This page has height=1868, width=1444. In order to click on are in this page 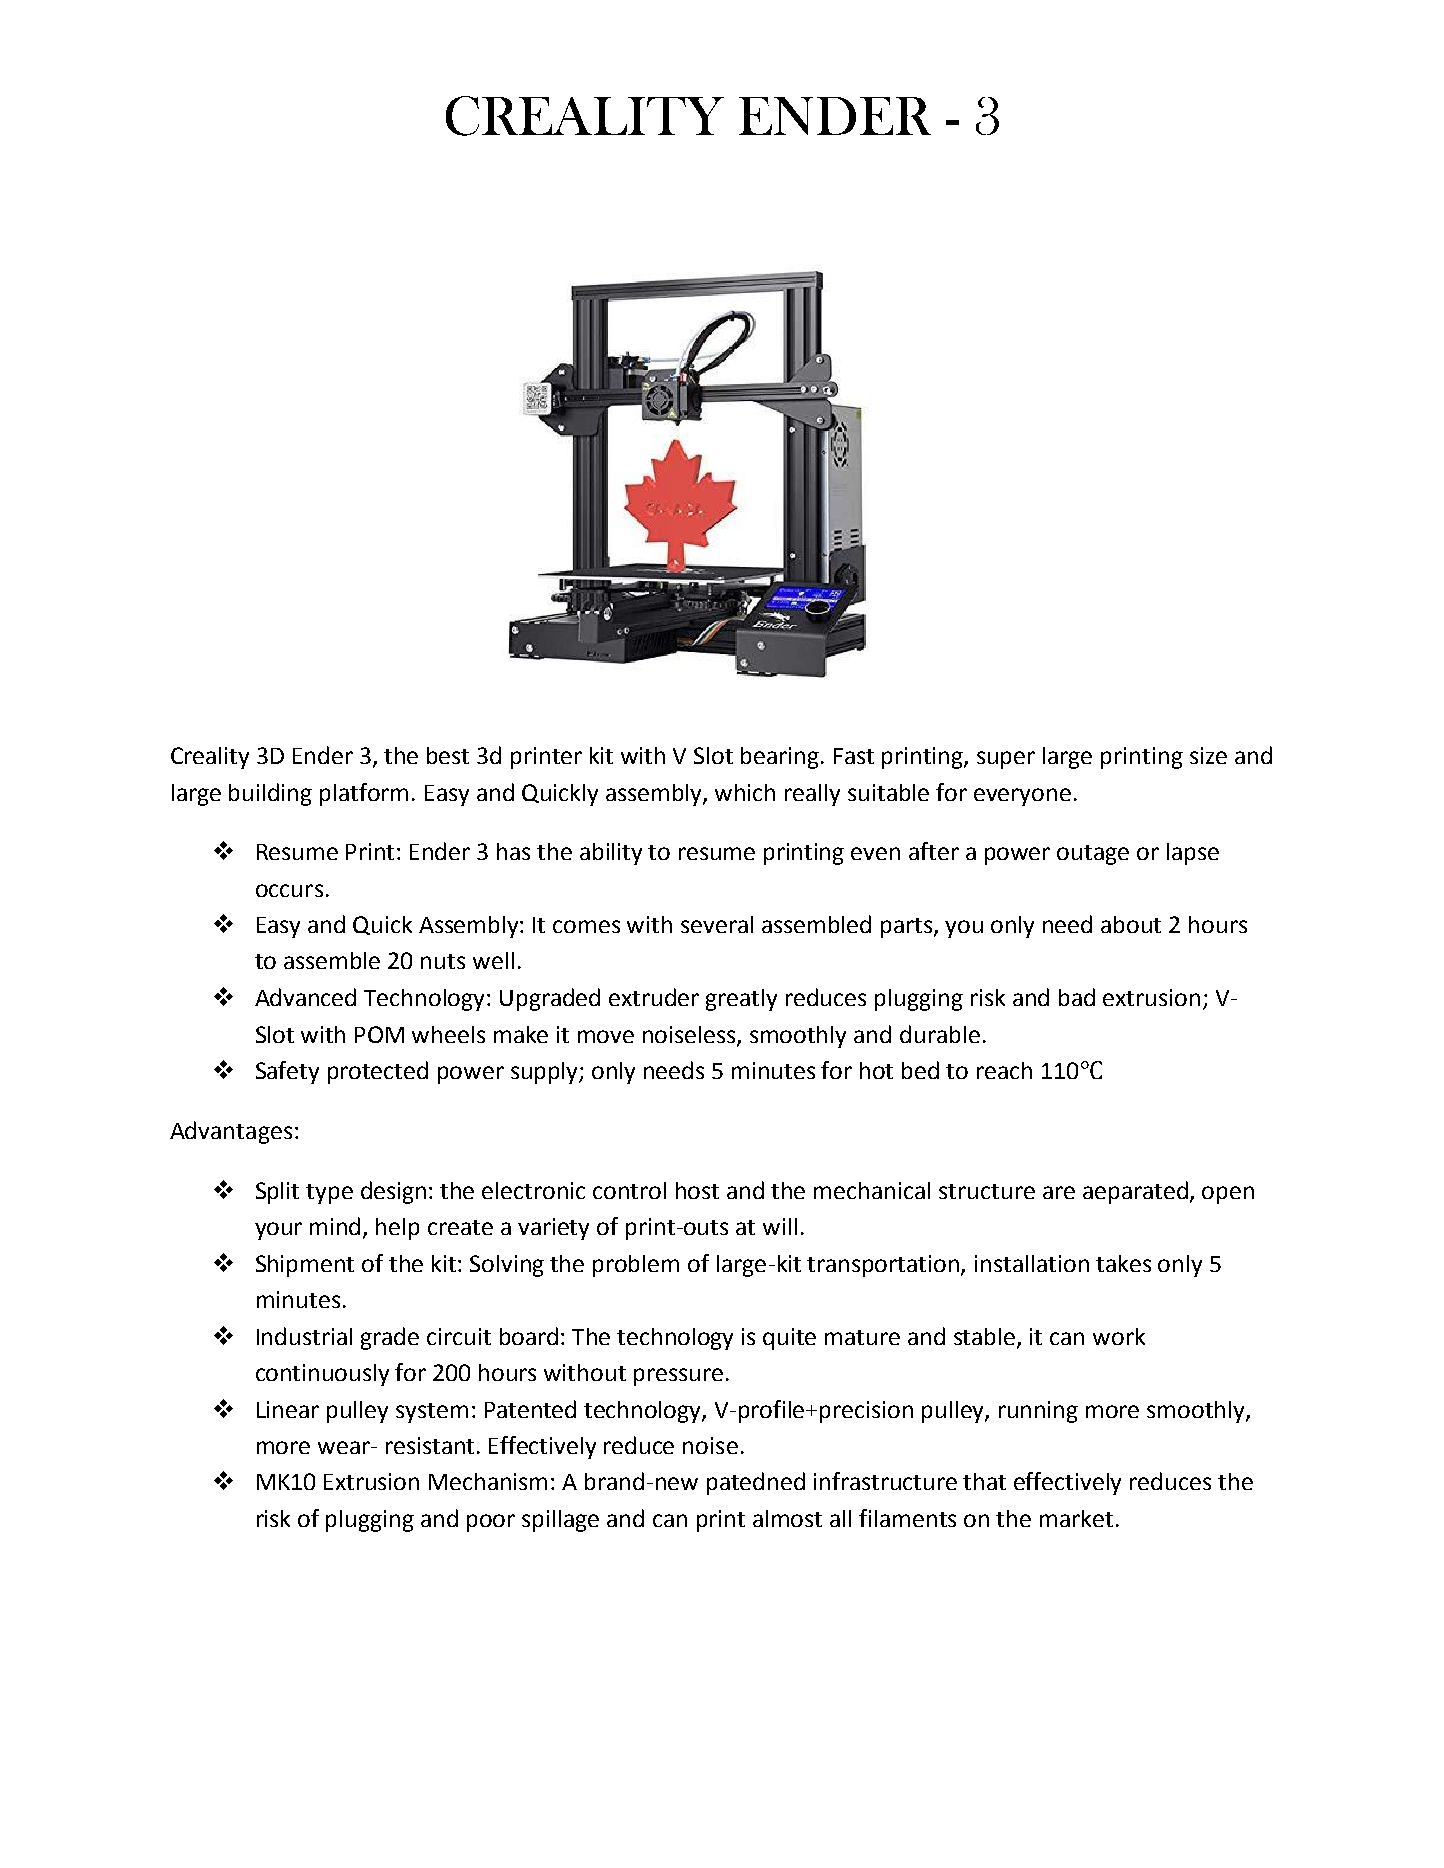, I will do `click(1059, 1192)`.
